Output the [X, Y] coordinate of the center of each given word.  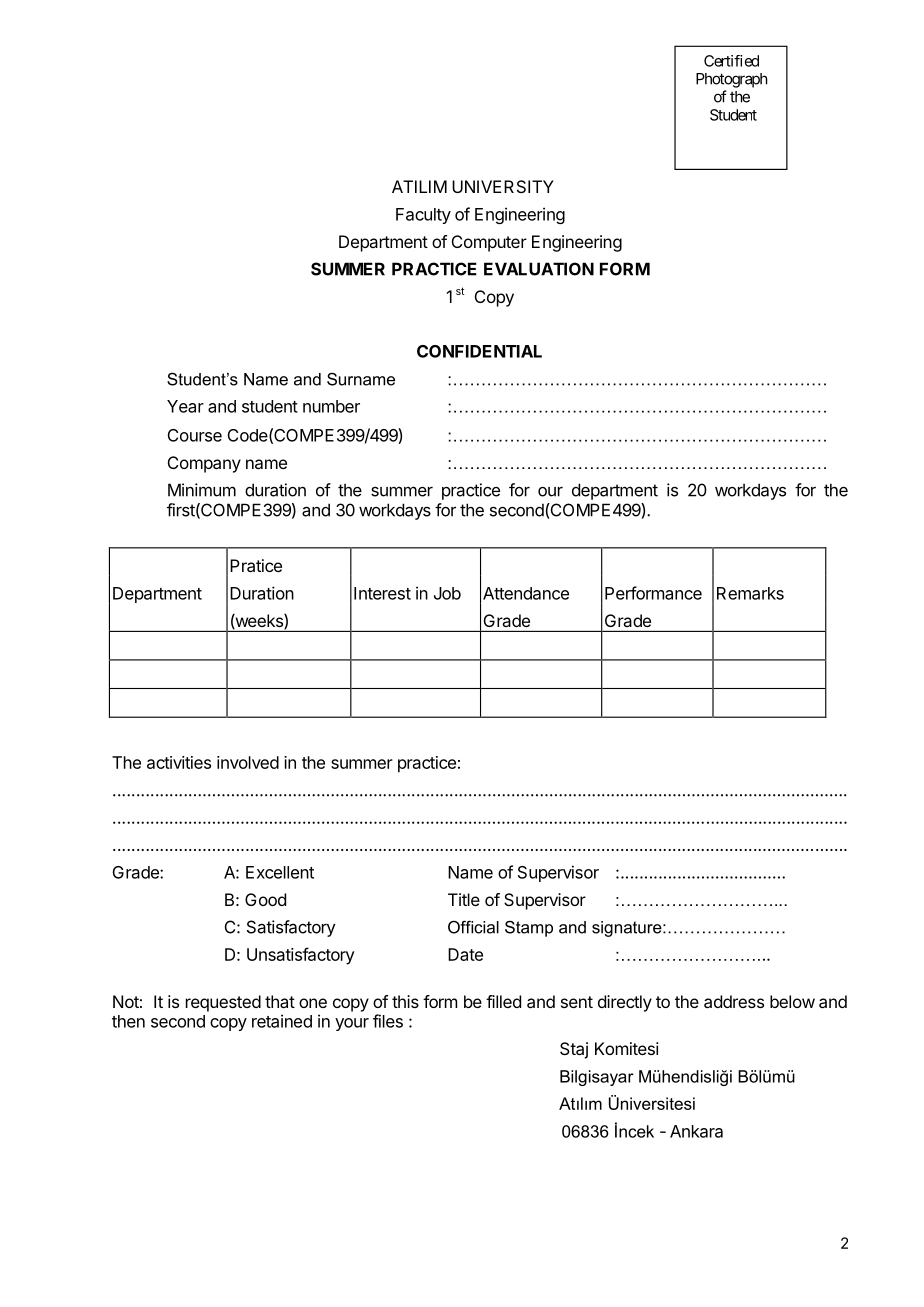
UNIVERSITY [503, 186]
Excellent [280, 872]
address [734, 1001]
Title [464, 899]
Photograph [732, 80]
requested [223, 1003]
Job [447, 593]
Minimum [202, 490]
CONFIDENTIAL [479, 351]
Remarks [750, 593]
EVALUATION [539, 269]
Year [185, 406]
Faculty [423, 216]
